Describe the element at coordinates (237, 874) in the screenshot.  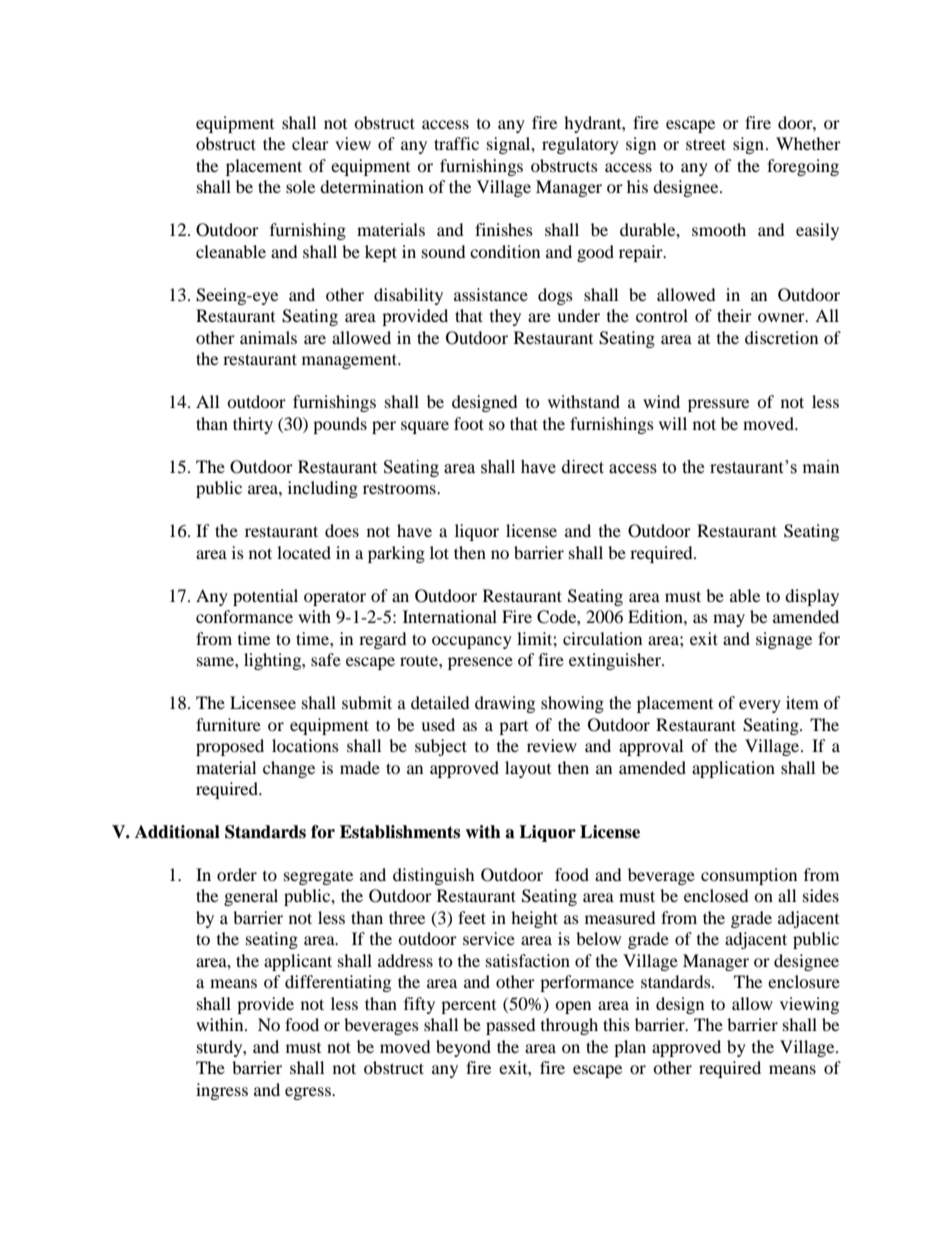
I see `order` at that location.
